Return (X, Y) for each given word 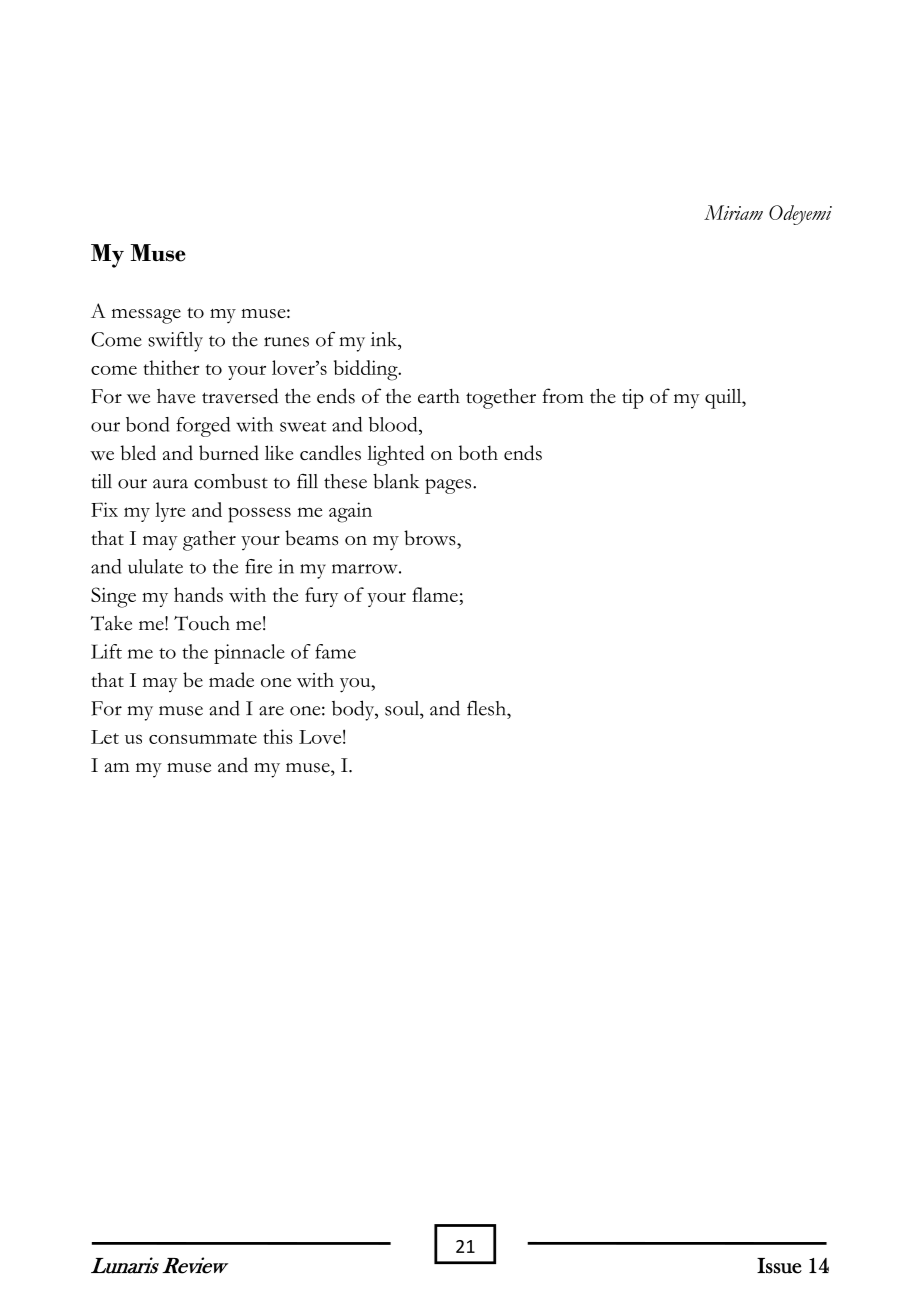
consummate (203, 738)
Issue (779, 1266)
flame (435, 594)
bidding (367, 370)
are (271, 711)
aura (170, 484)
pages (449, 486)
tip (633, 399)
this (278, 736)
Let (105, 737)
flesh (488, 708)
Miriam (733, 212)
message (146, 316)
